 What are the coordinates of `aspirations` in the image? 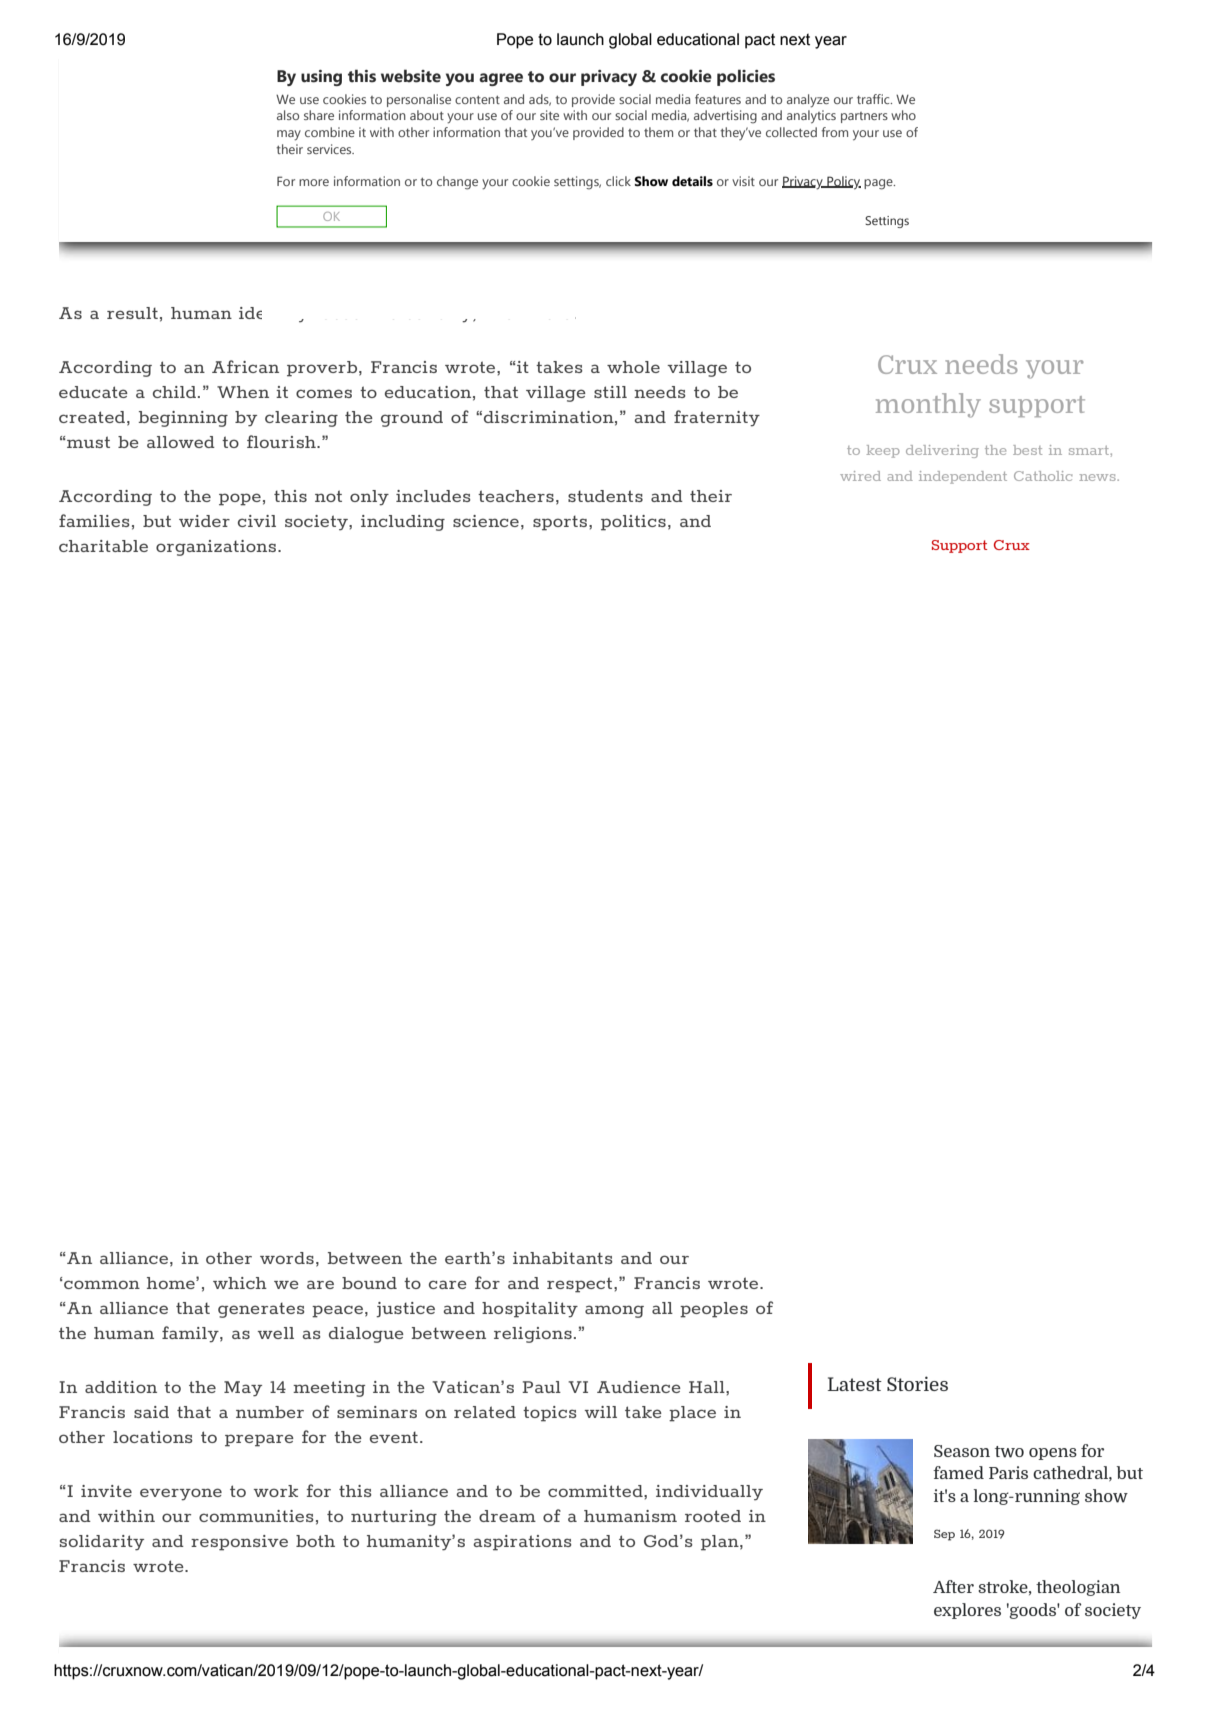 It's located at (522, 1543).
